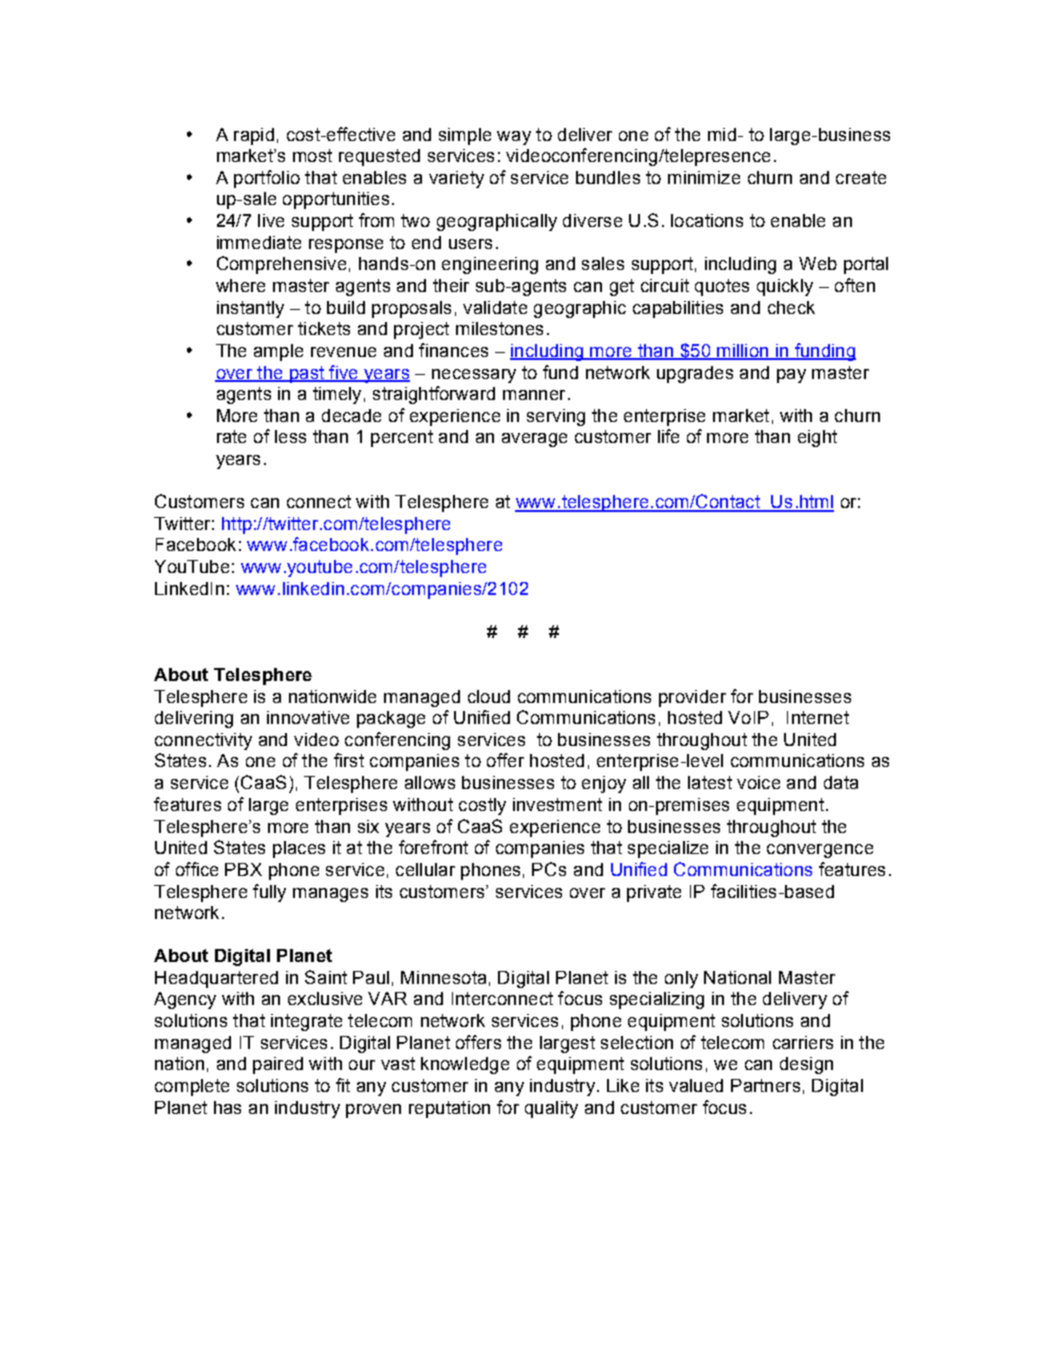 The image size is (1046, 1354). What do you see at coordinates (861, 177) in the screenshot?
I see `create` at bounding box center [861, 177].
